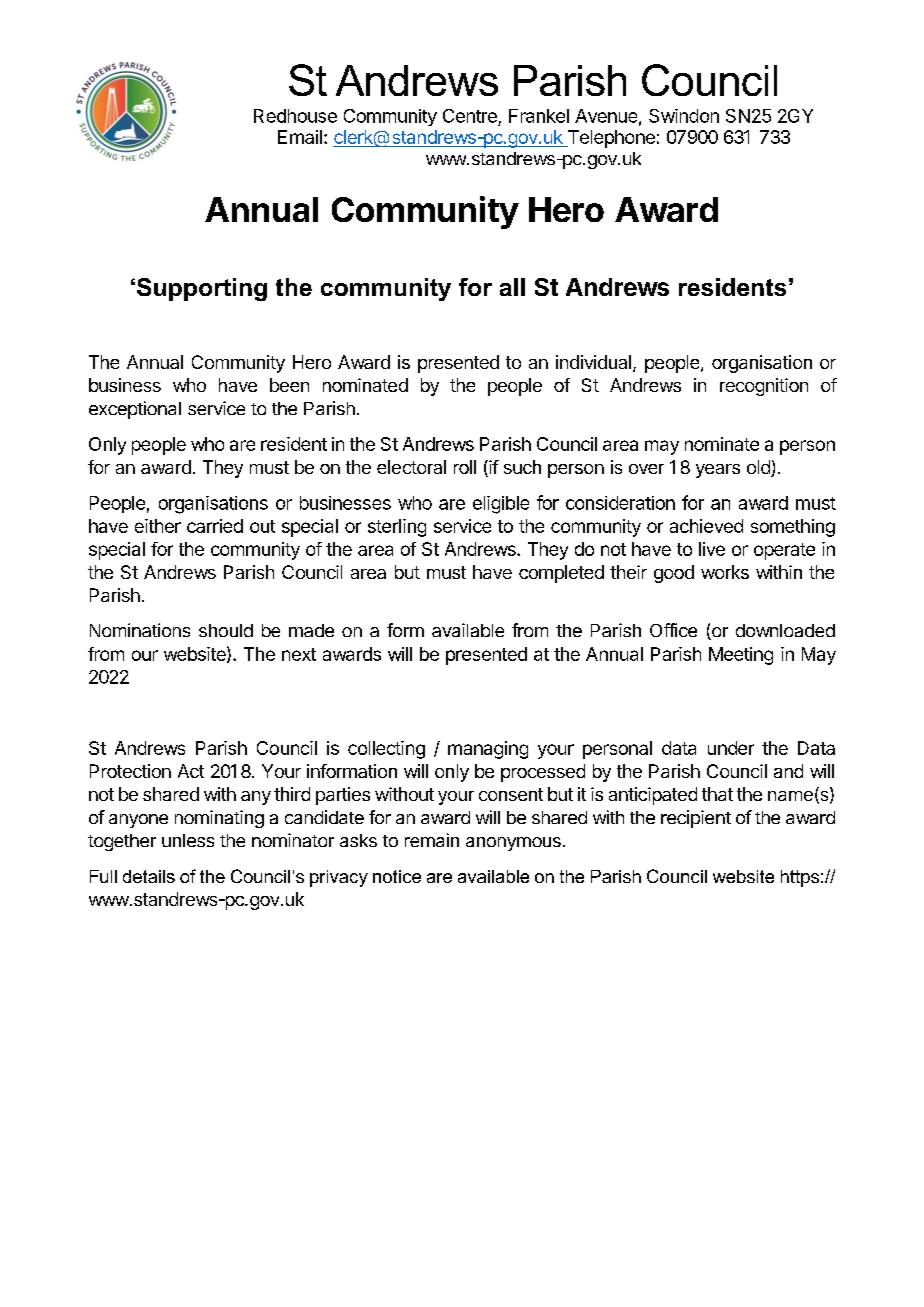  I want to click on Centre, so click(470, 116).
